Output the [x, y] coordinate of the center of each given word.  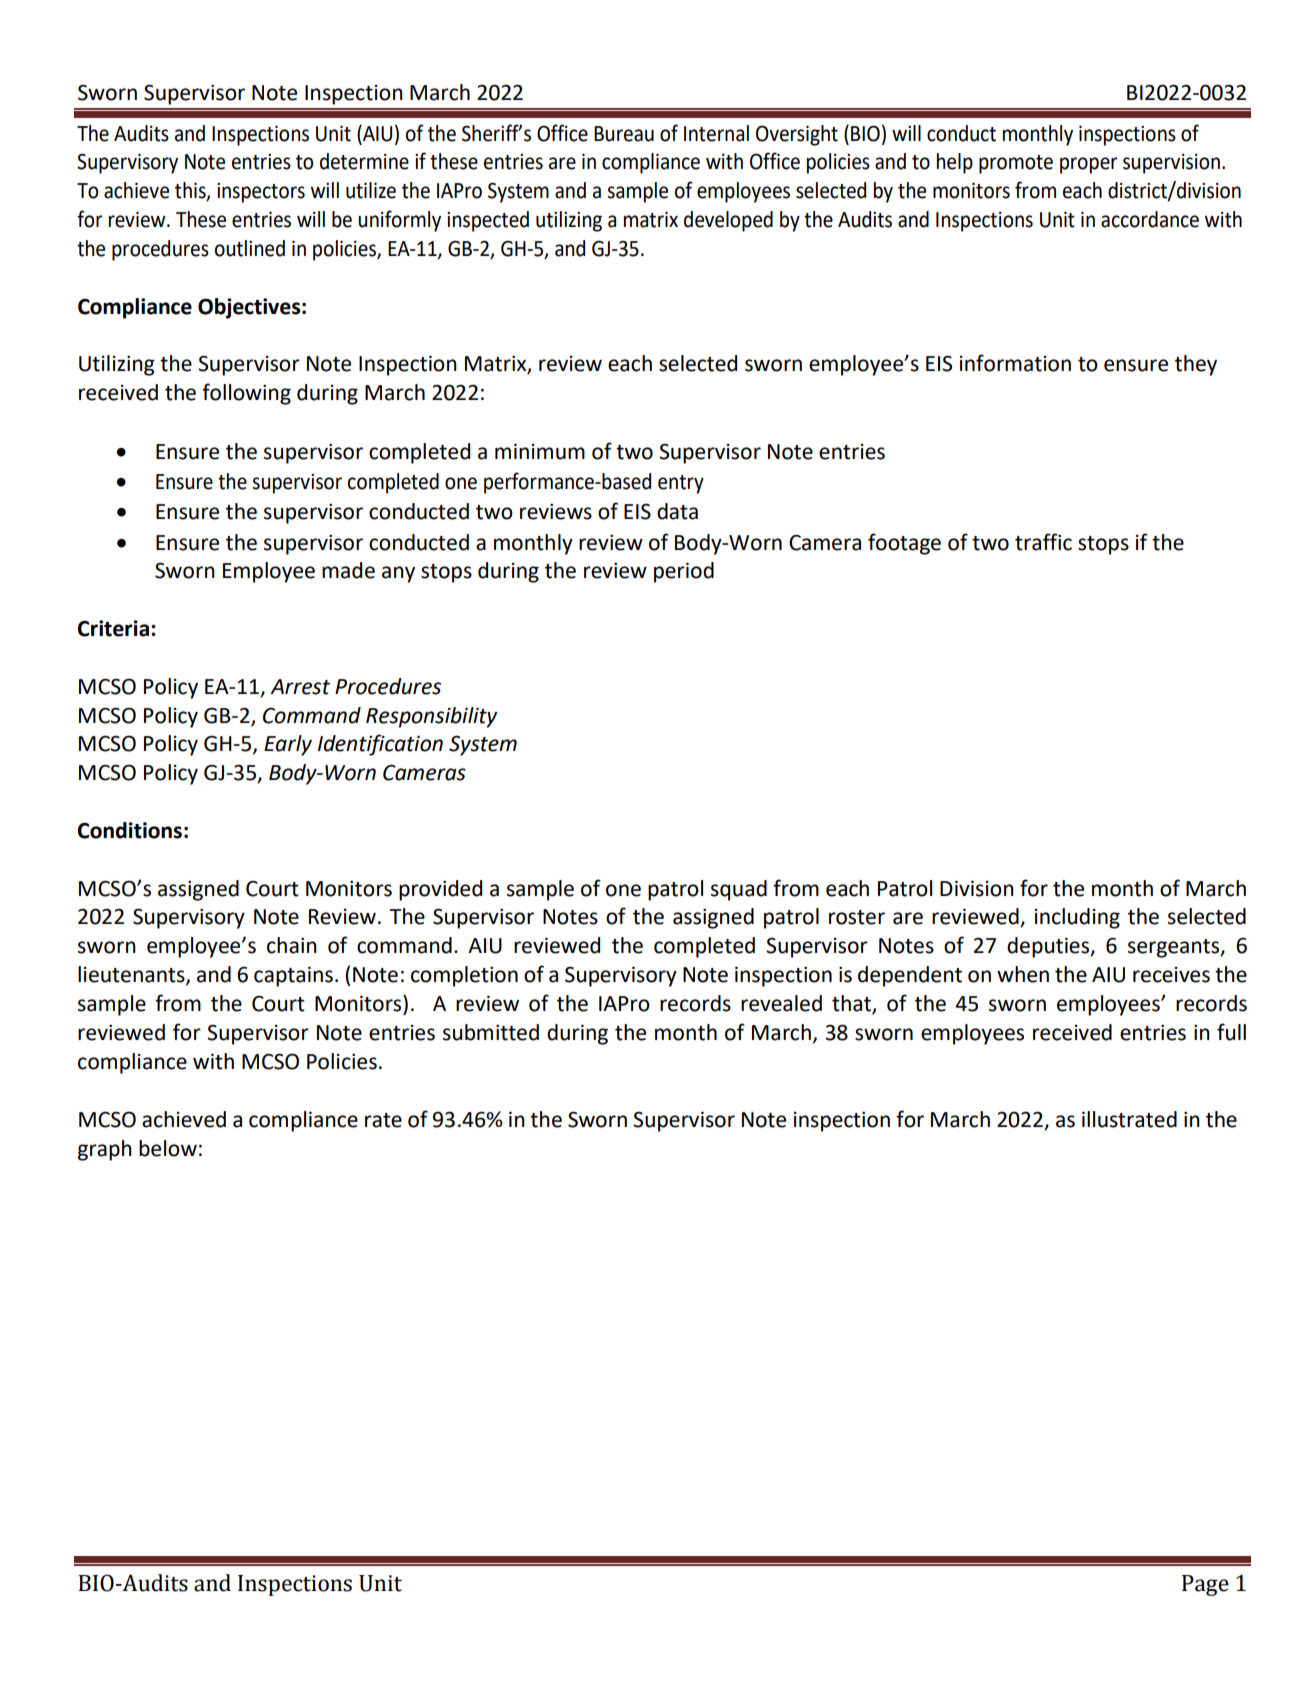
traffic [1043, 542]
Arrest [300, 687]
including [1077, 918]
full [1231, 1032]
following [246, 394]
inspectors [261, 193]
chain [292, 945]
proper [1089, 165]
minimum [540, 451]
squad [739, 890]
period [684, 572]
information [1015, 363]
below [168, 1148]
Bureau [624, 134]
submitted [491, 1032]
